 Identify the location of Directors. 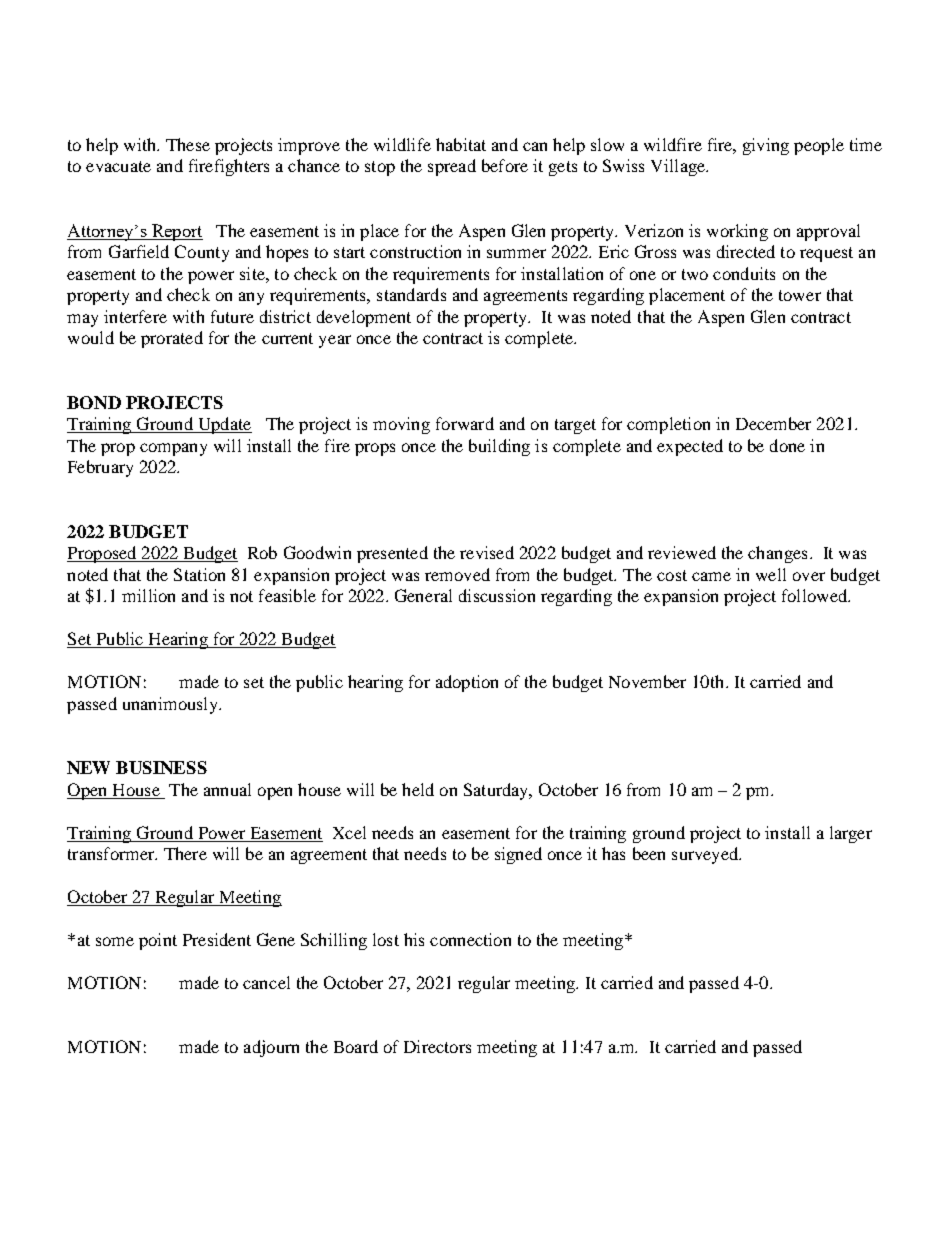
(437, 1046).
